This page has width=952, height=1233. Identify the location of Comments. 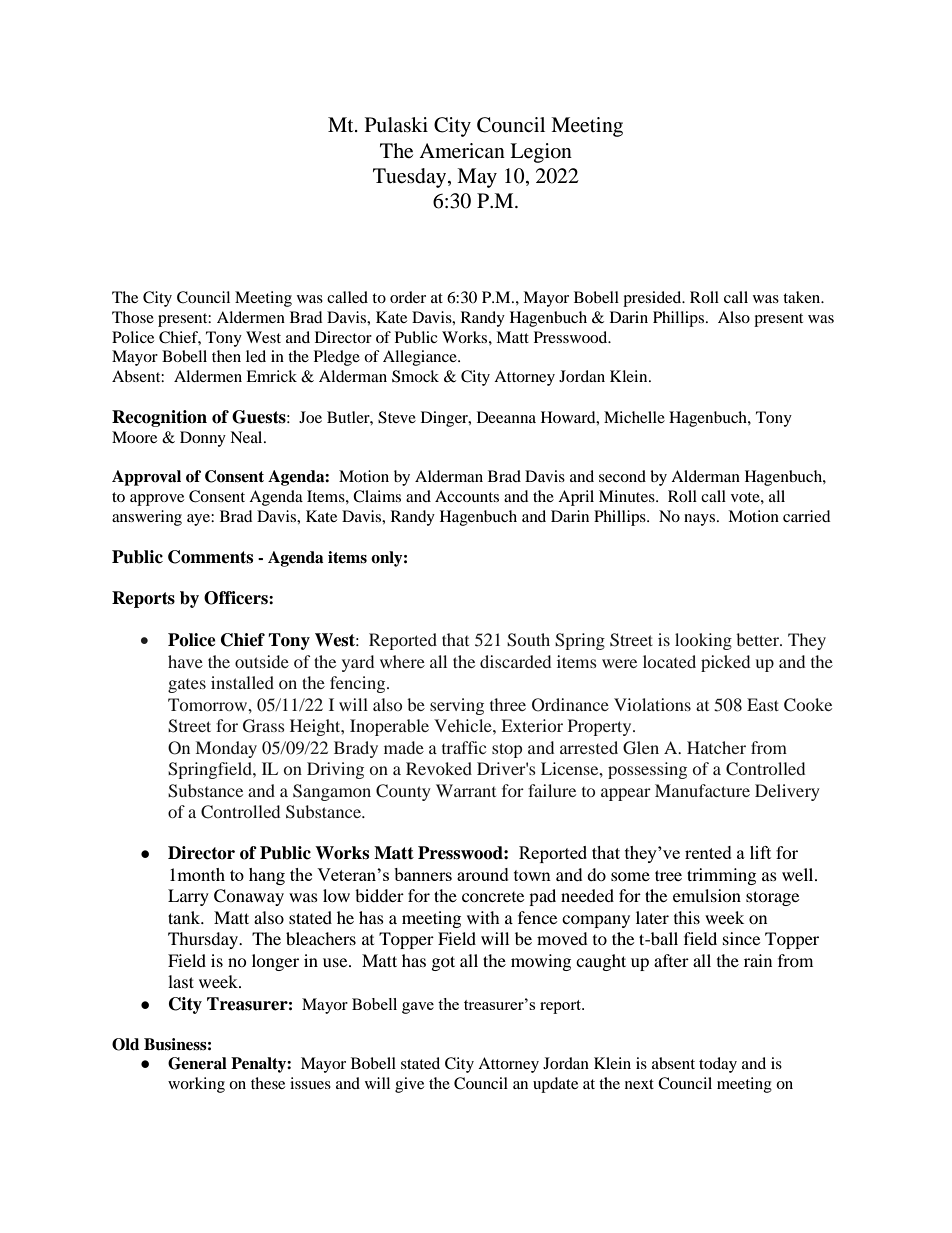
(210, 557).
